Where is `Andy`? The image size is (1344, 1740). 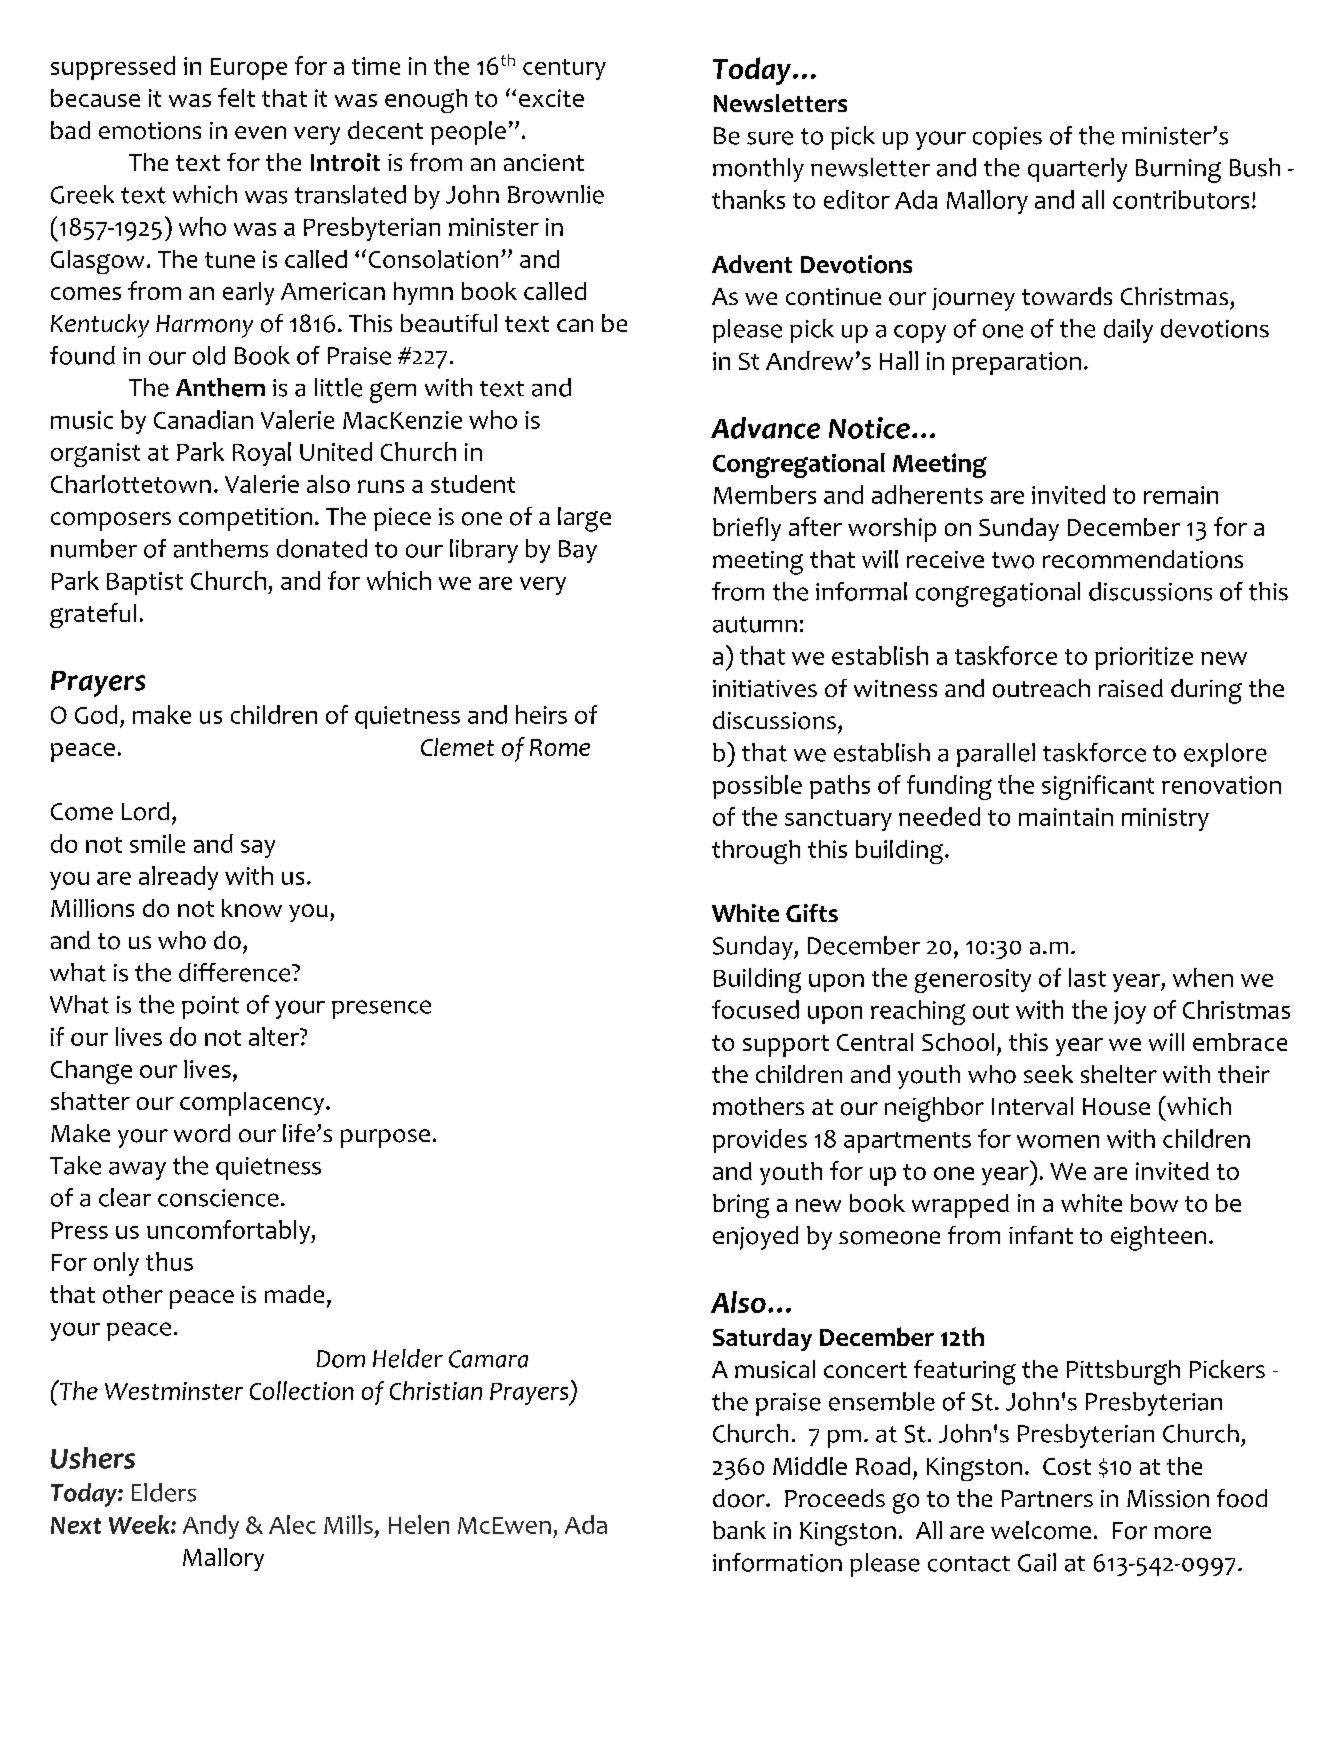
Andy is located at coordinates (211, 1527).
